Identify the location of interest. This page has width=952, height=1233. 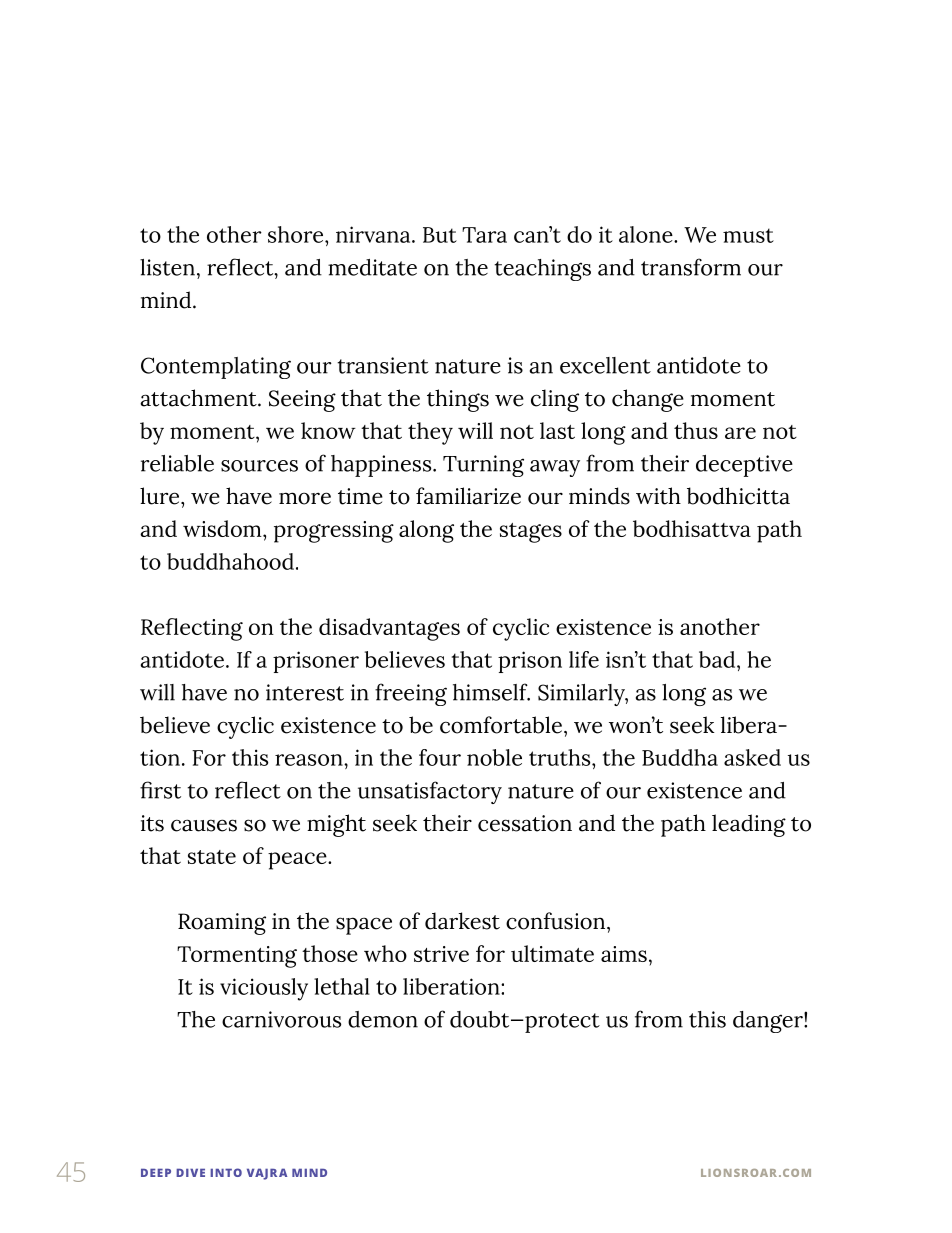
(305, 692).
